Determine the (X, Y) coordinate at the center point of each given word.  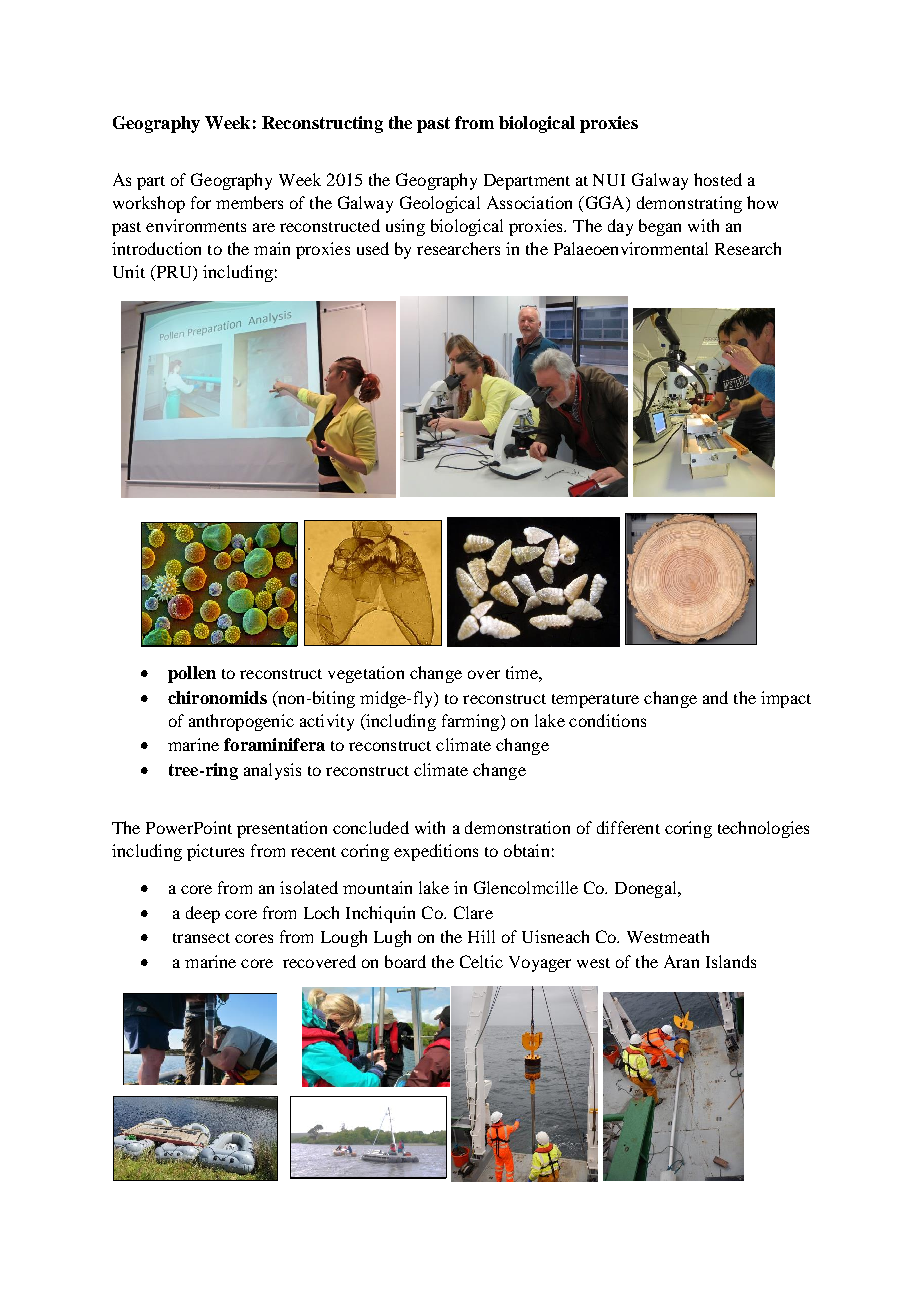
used (373, 248)
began (660, 227)
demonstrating (689, 204)
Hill (481, 936)
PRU (174, 273)
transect (201, 938)
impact (786, 699)
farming (472, 722)
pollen (192, 674)
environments (196, 225)
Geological (440, 204)
